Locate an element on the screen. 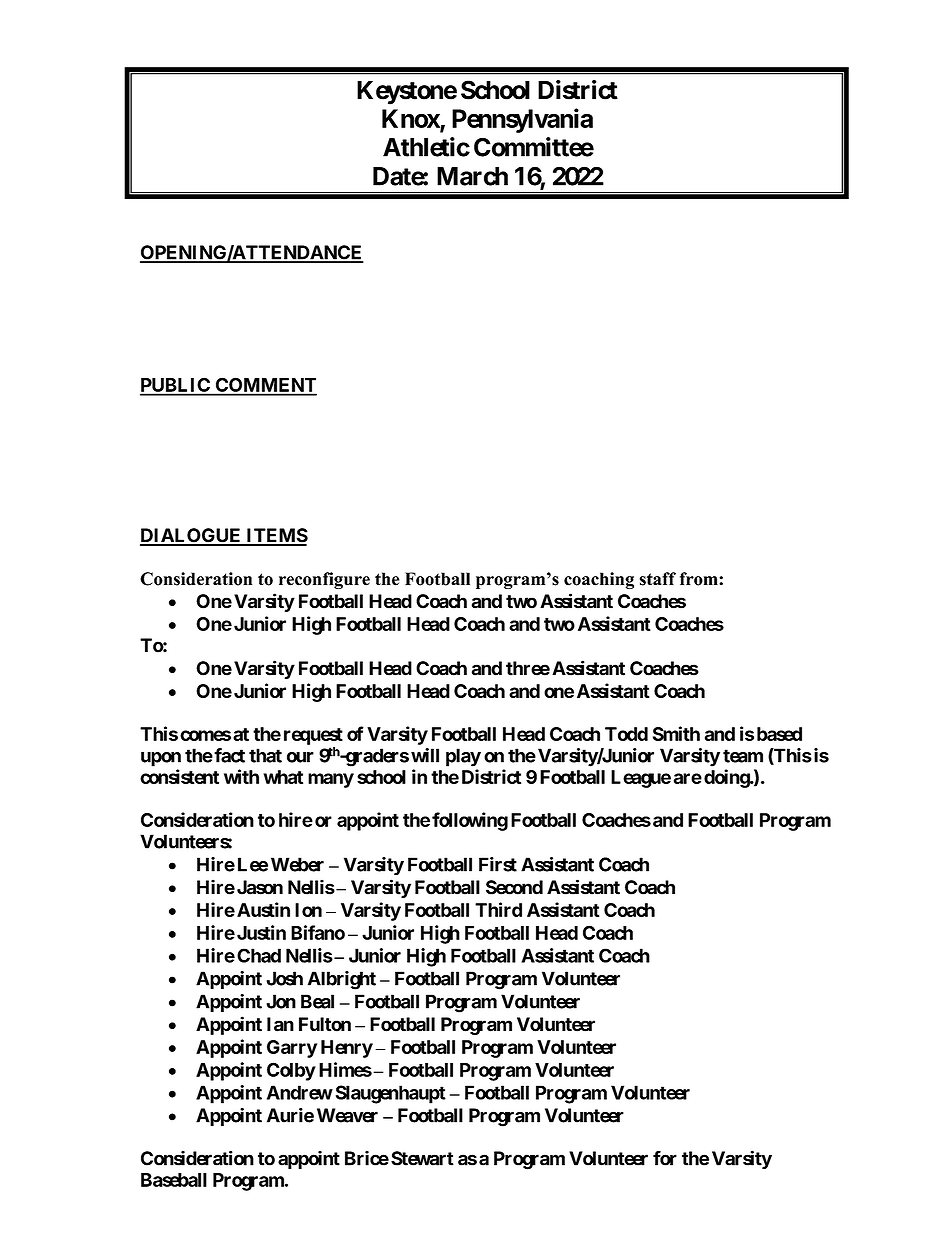  Stewart is located at coordinates (422, 1158).
